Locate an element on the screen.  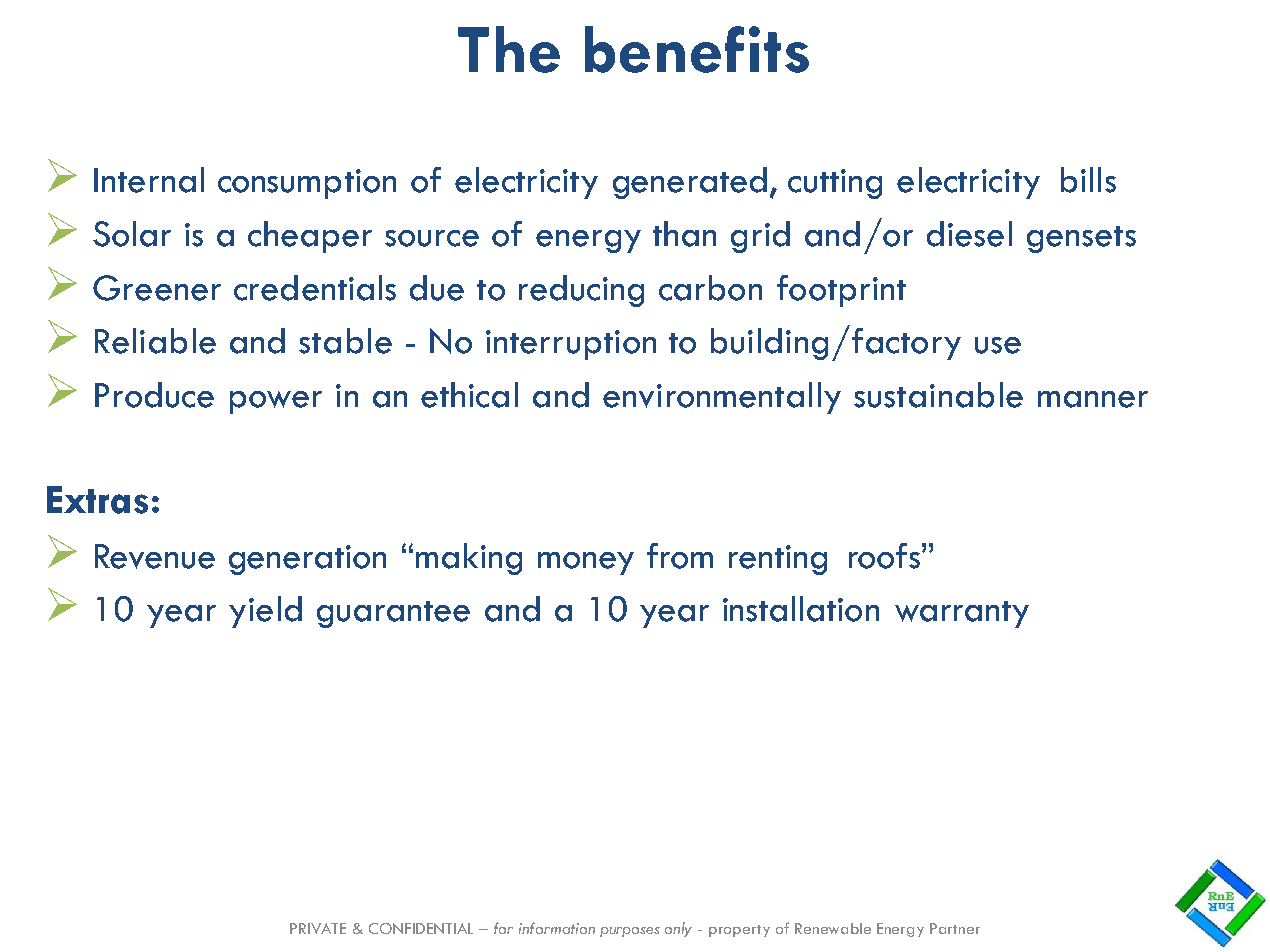
The is located at coordinates (509, 49).
